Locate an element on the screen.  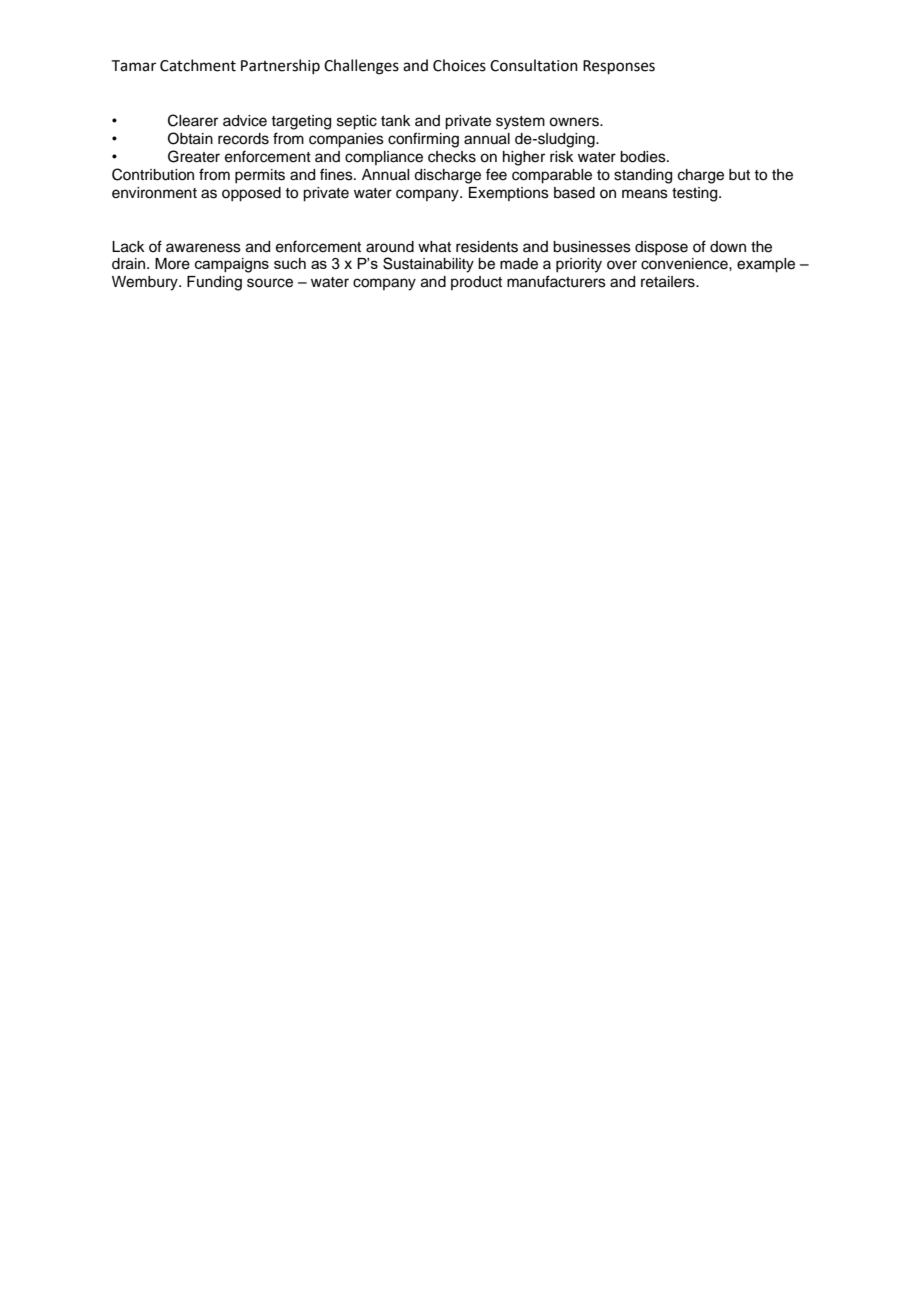
fee is located at coordinates (496, 174).
